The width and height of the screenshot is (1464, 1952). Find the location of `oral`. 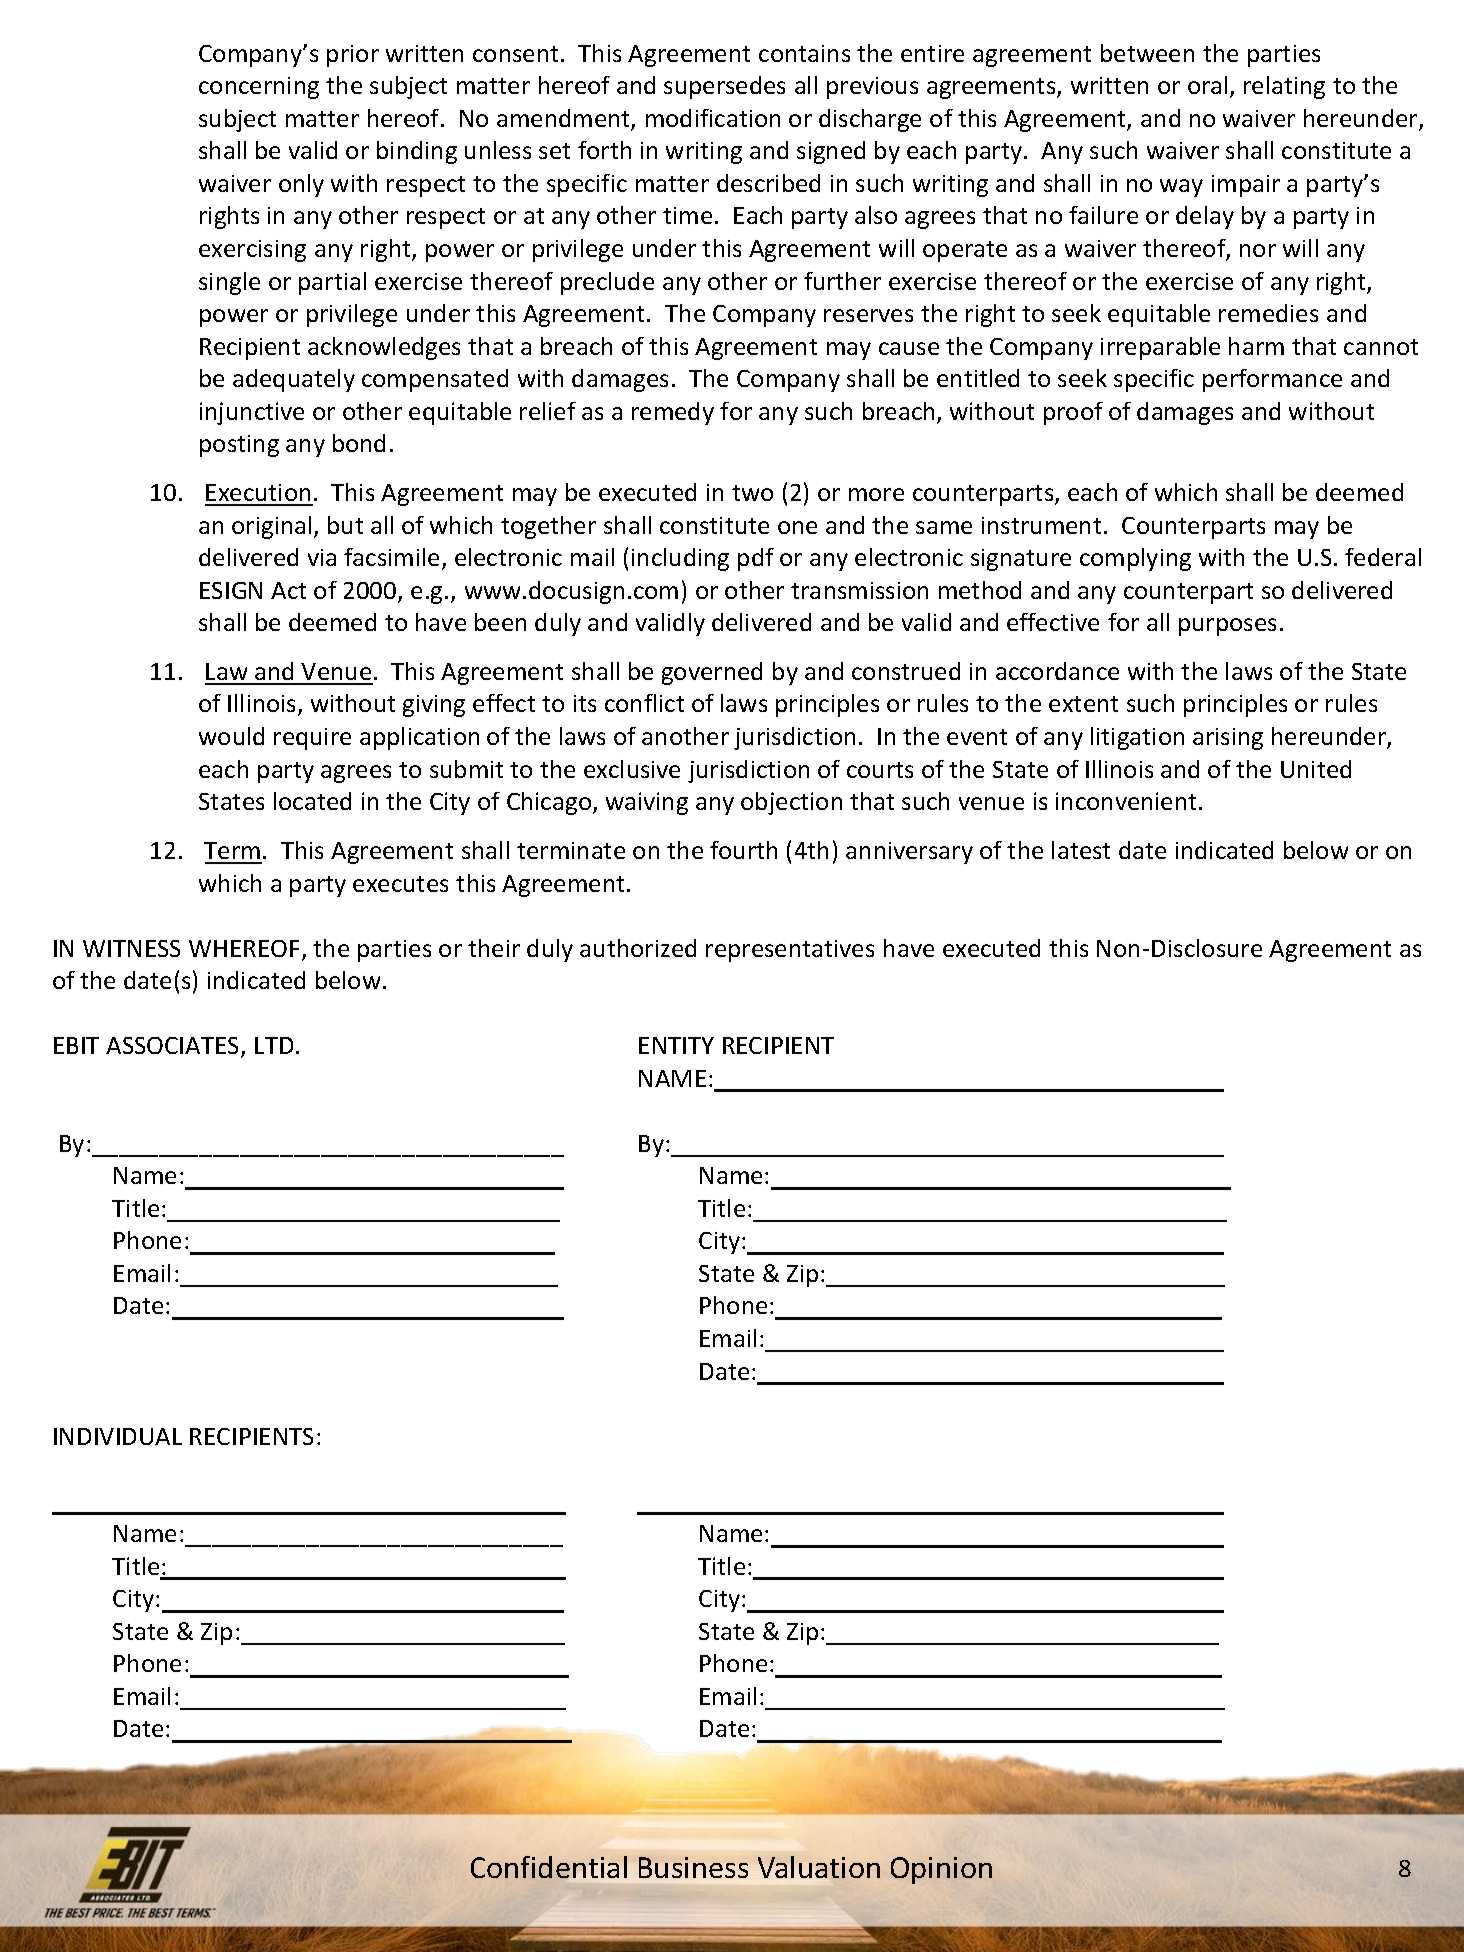

oral is located at coordinates (1207, 85).
